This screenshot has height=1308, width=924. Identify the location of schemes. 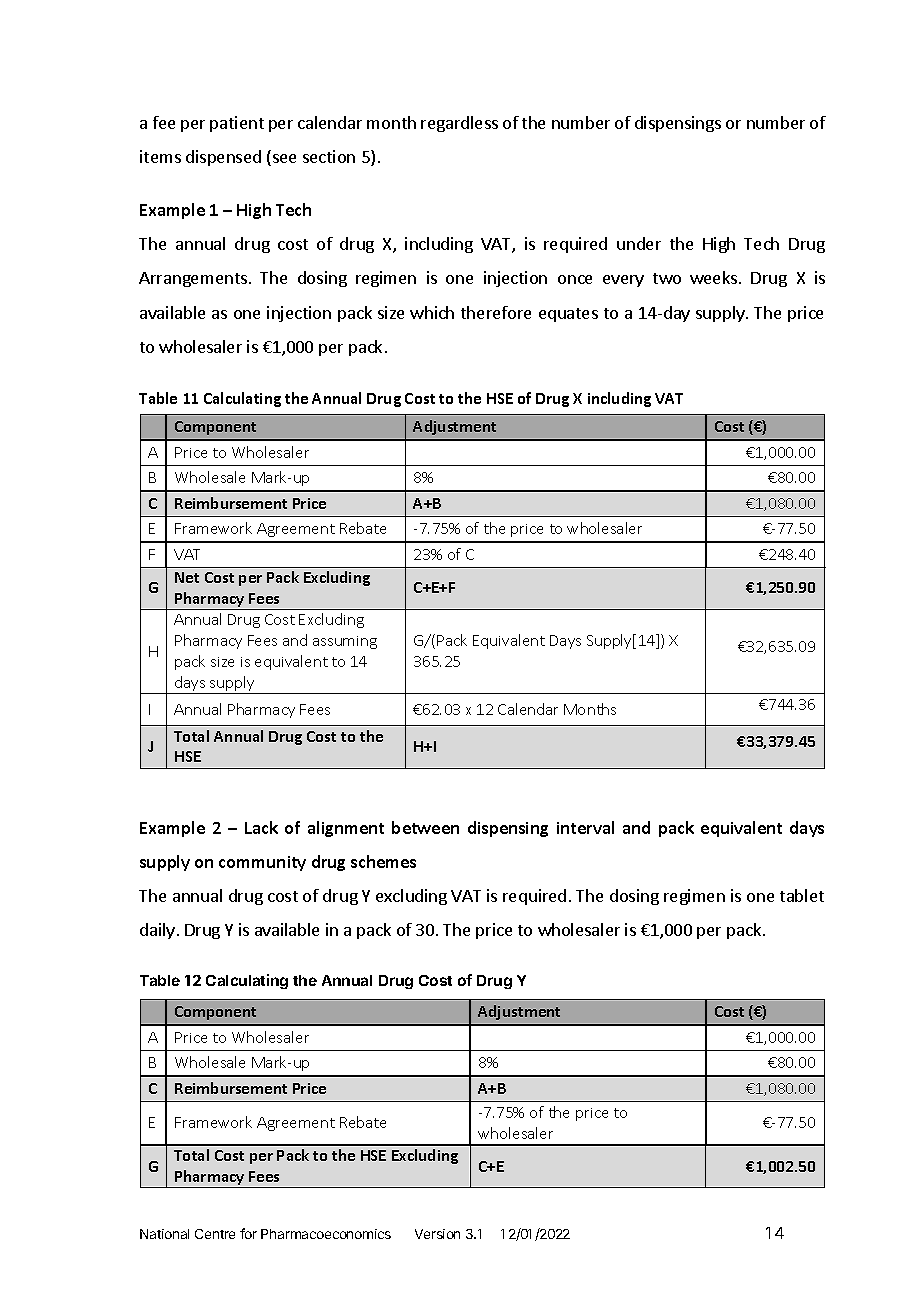
(383, 861).
